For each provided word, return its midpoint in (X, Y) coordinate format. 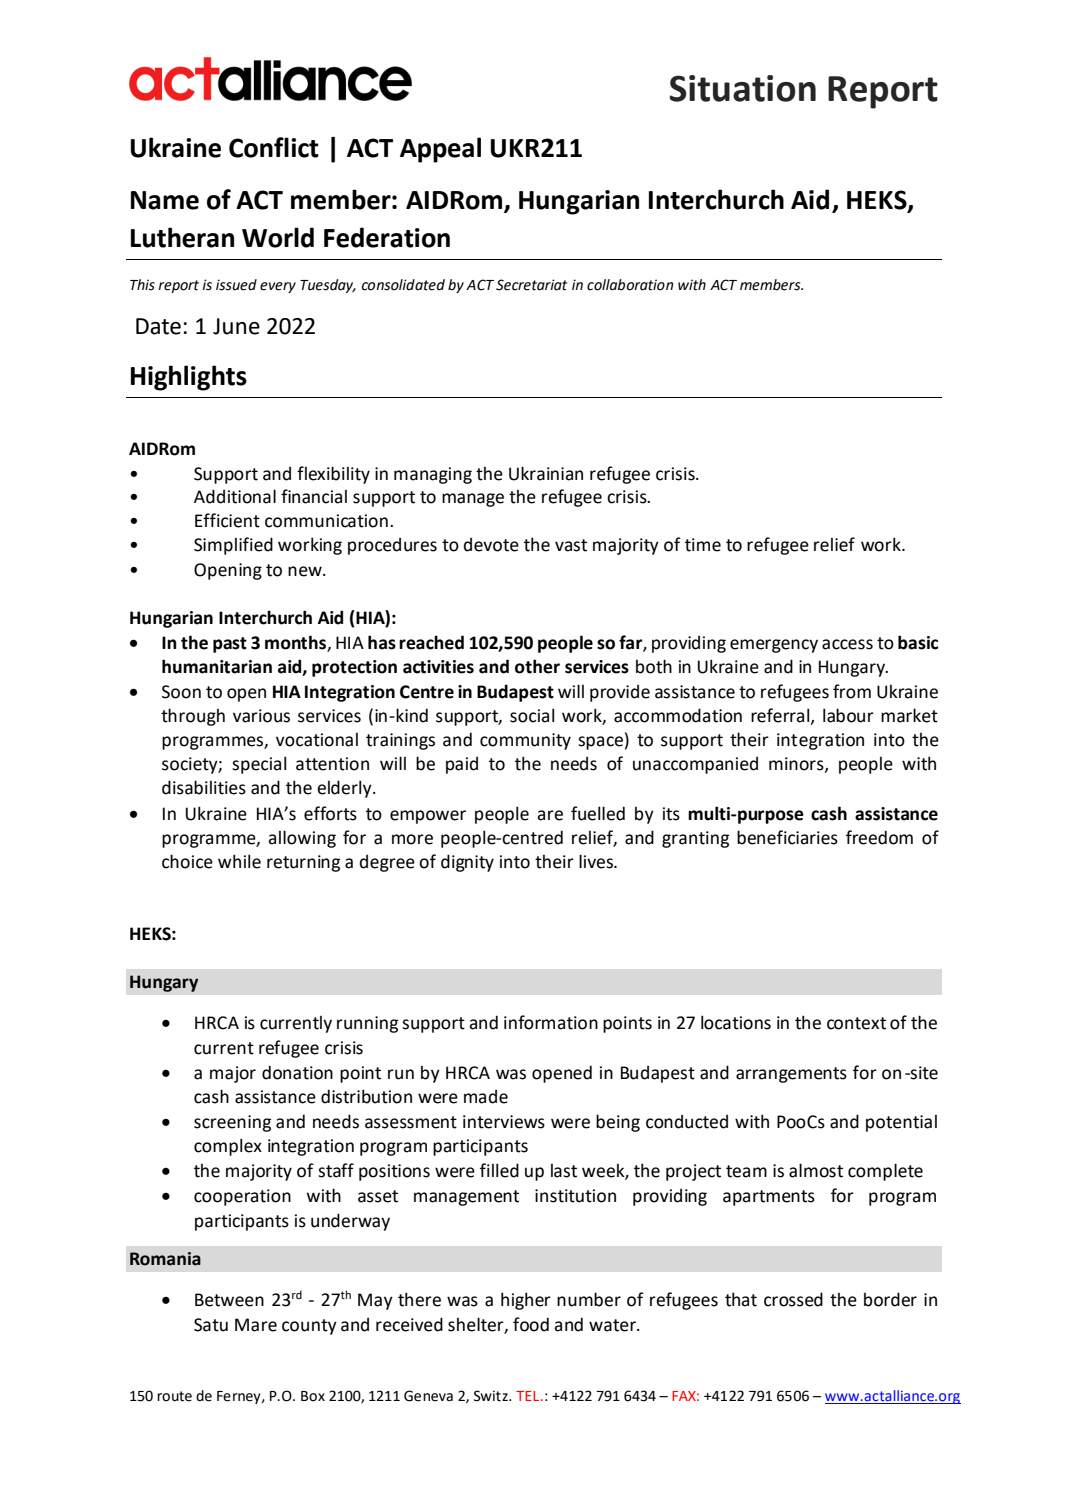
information (551, 1022)
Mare (256, 1325)
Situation (743, 88)
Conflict (274, 147)
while (239, 861)
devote (491, 545)
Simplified (233, 546)
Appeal (440, 150)
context (856, 1023)
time (703, 545)
